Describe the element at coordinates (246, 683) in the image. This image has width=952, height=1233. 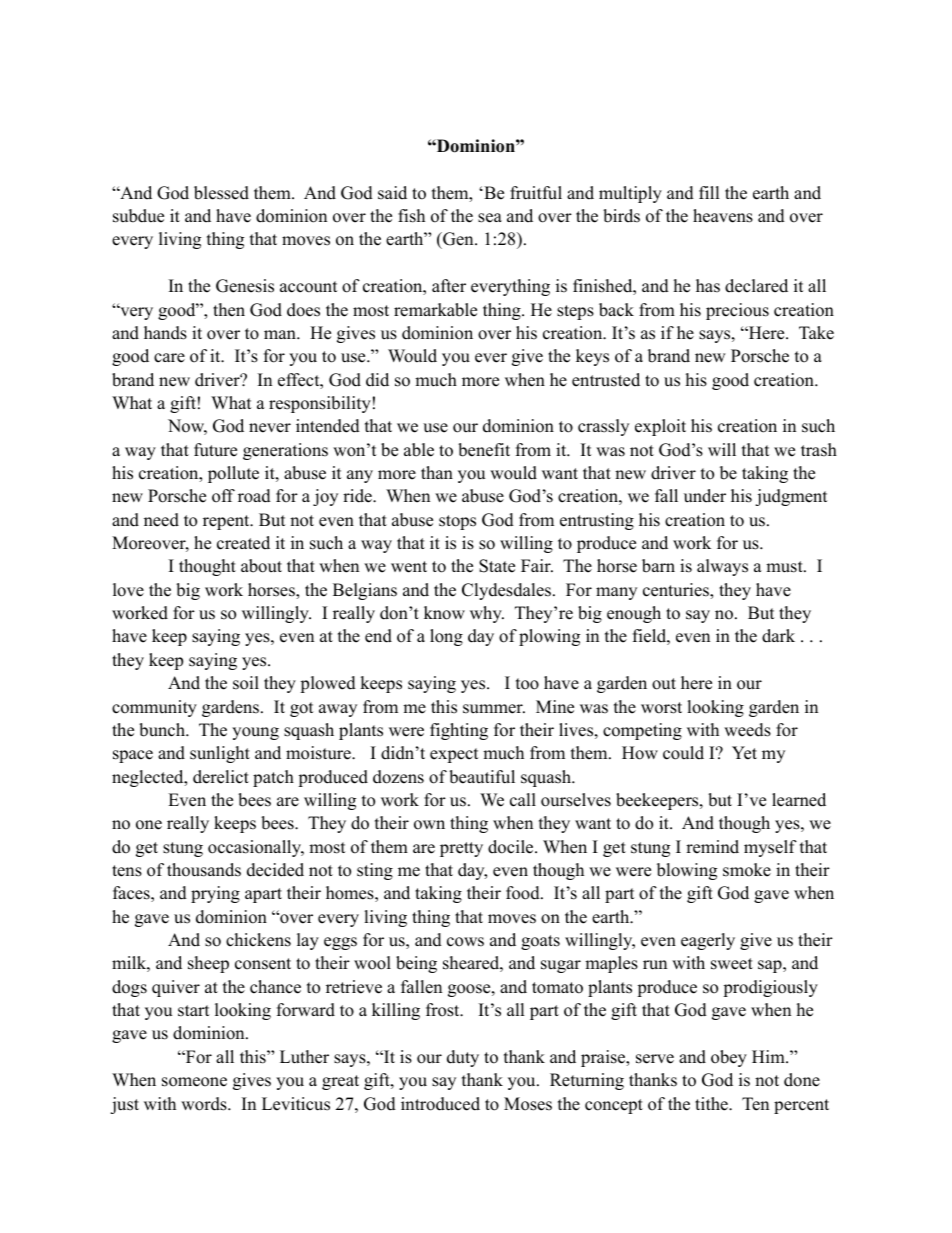
I see `soil` at that location.
